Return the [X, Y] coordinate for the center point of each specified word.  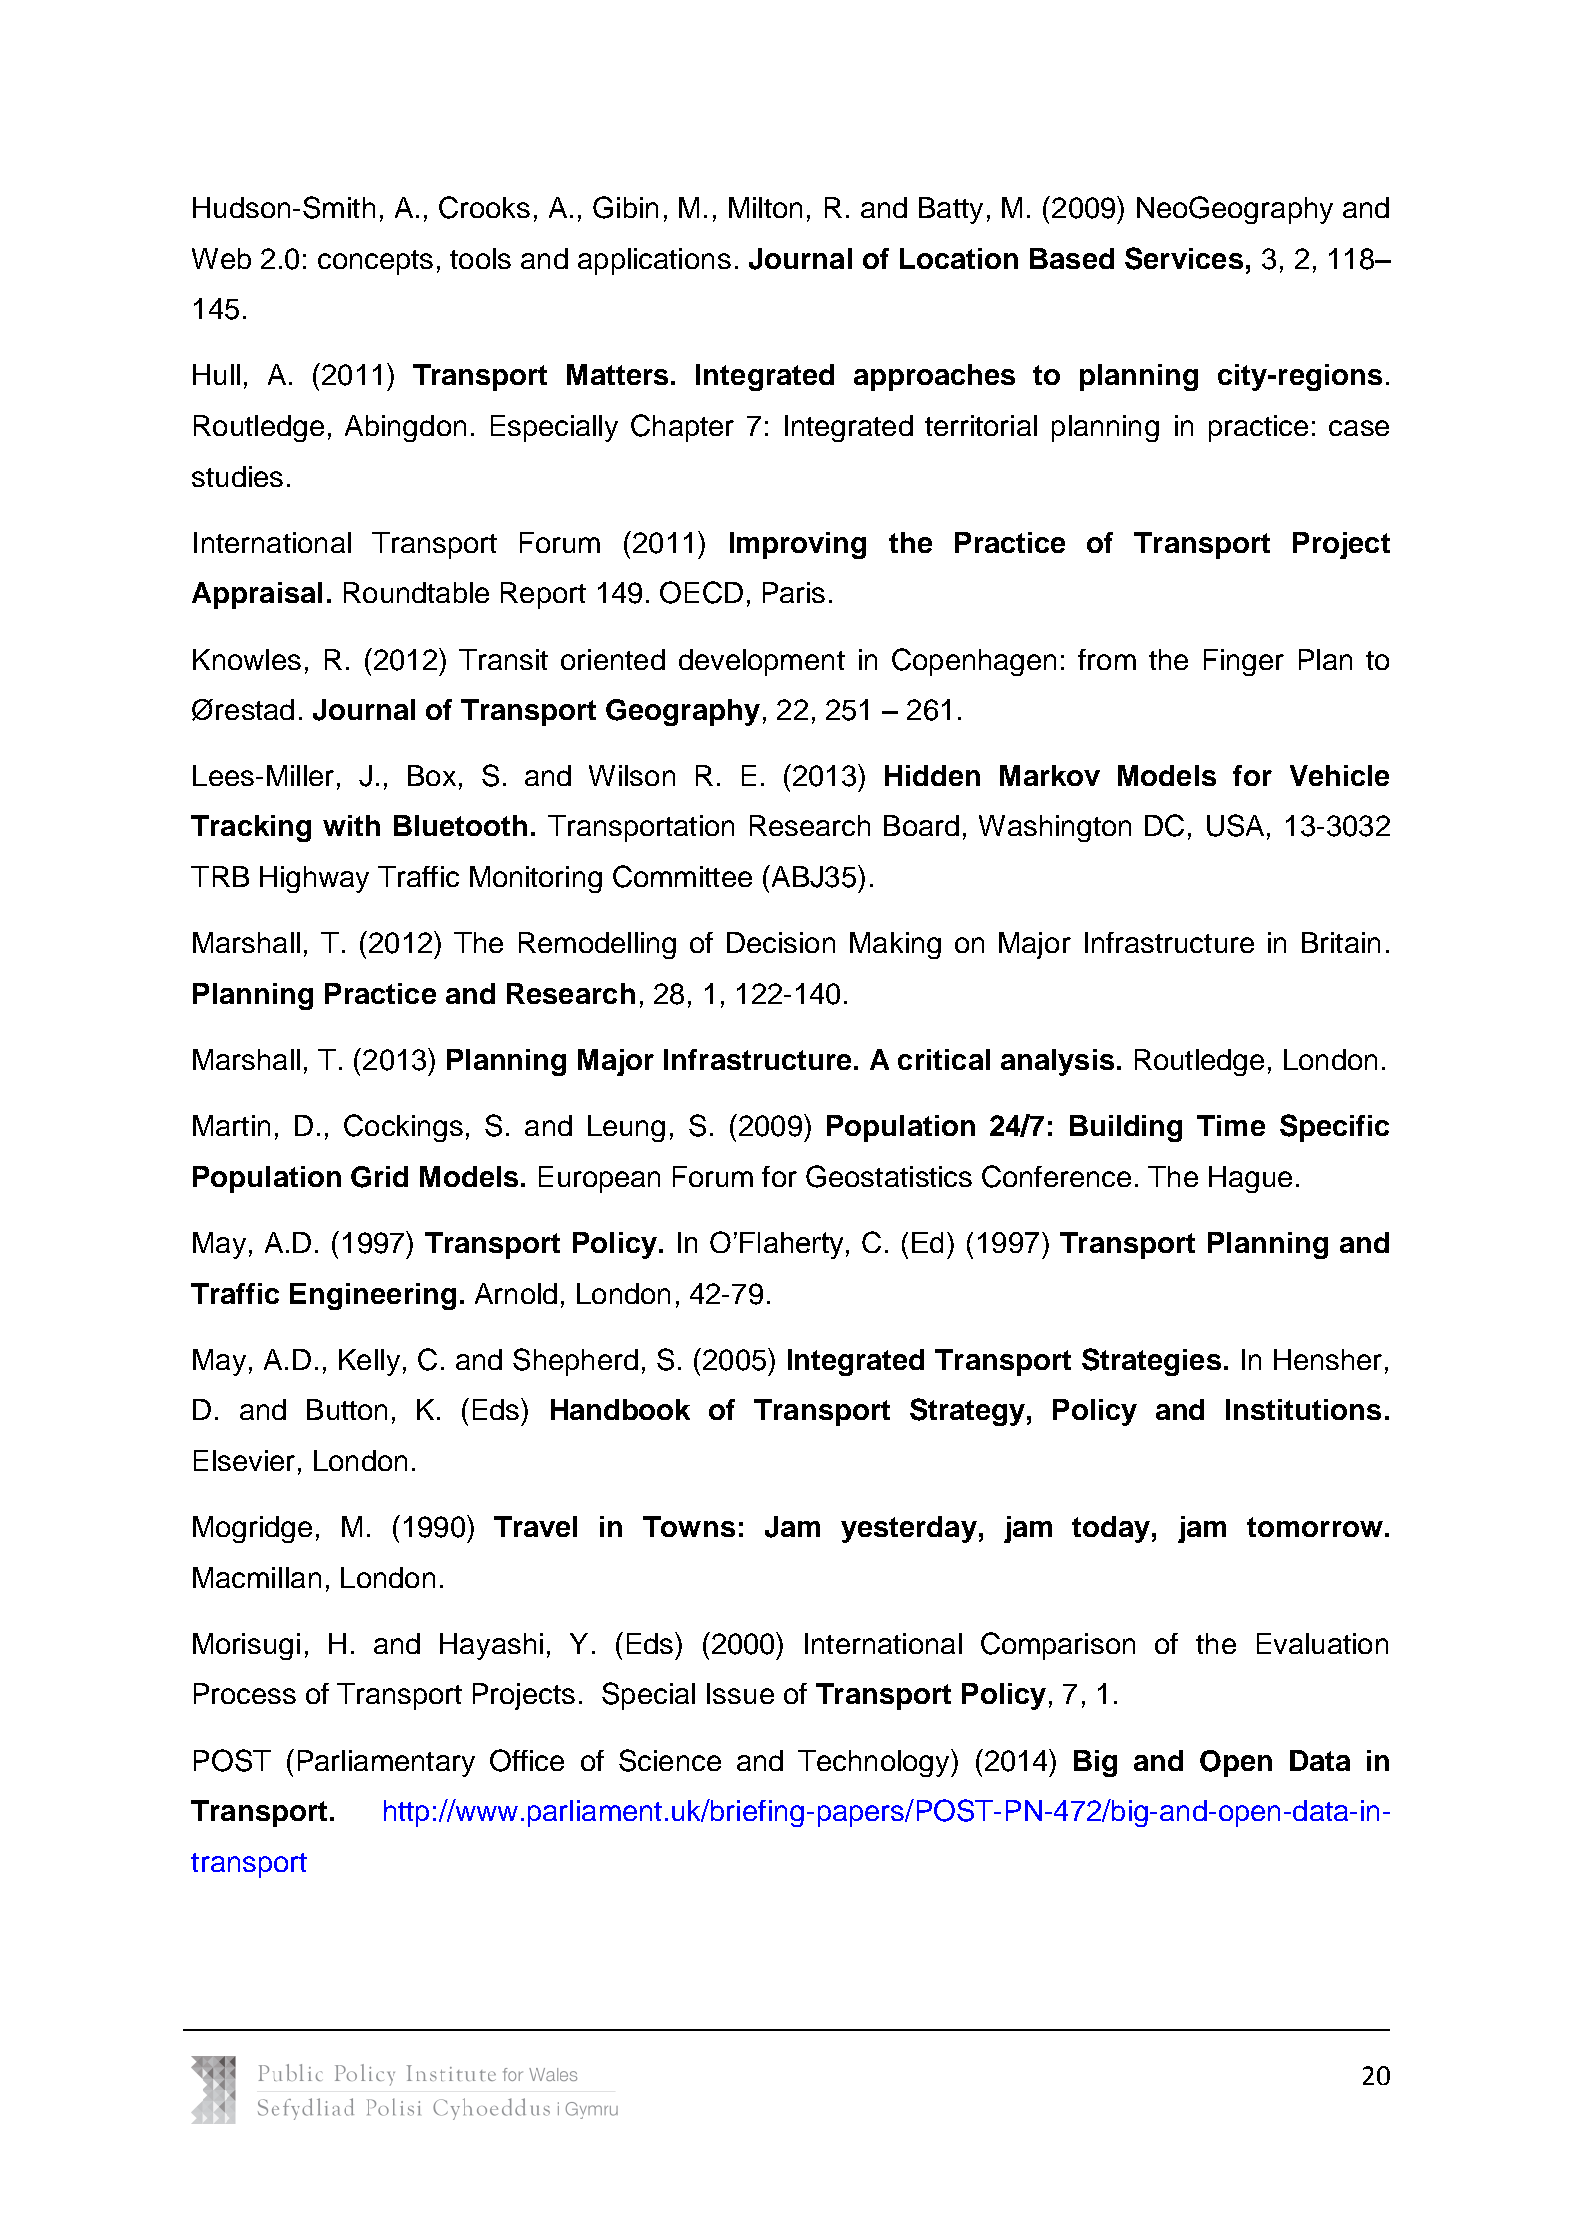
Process [245, 1693]
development [762, 662]
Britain [1341, 942]
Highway [314, 879]
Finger [1244, 662]
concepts [375, 262]
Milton [765, 207]
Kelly [369, 1362]
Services [1184, 258]
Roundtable [416, 592]
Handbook [620, 1409]
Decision [781, 942]
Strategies [1151, 1362]
